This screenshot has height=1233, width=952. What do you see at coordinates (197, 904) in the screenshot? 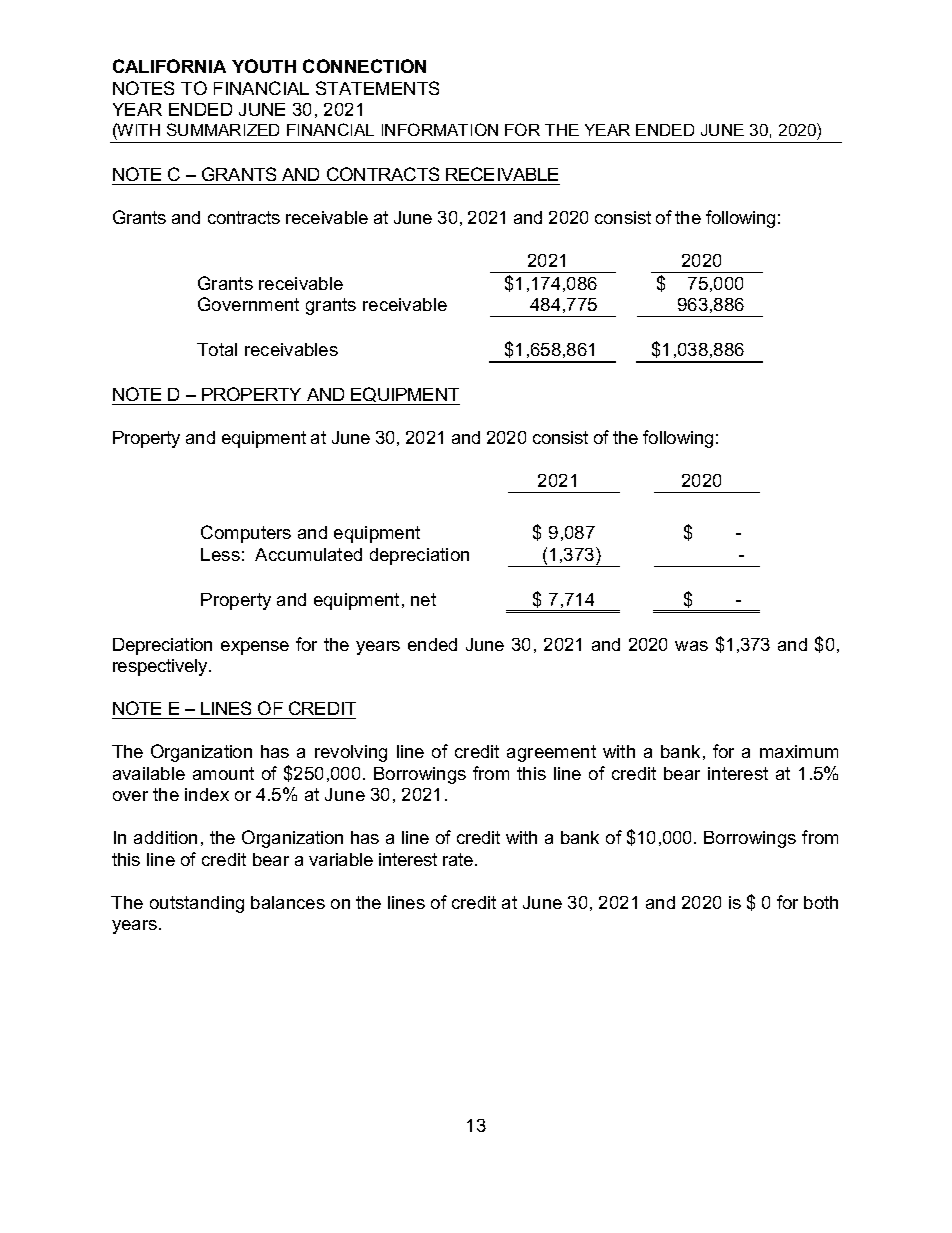
I see `outstanding` at bounding box center [197, 904].
